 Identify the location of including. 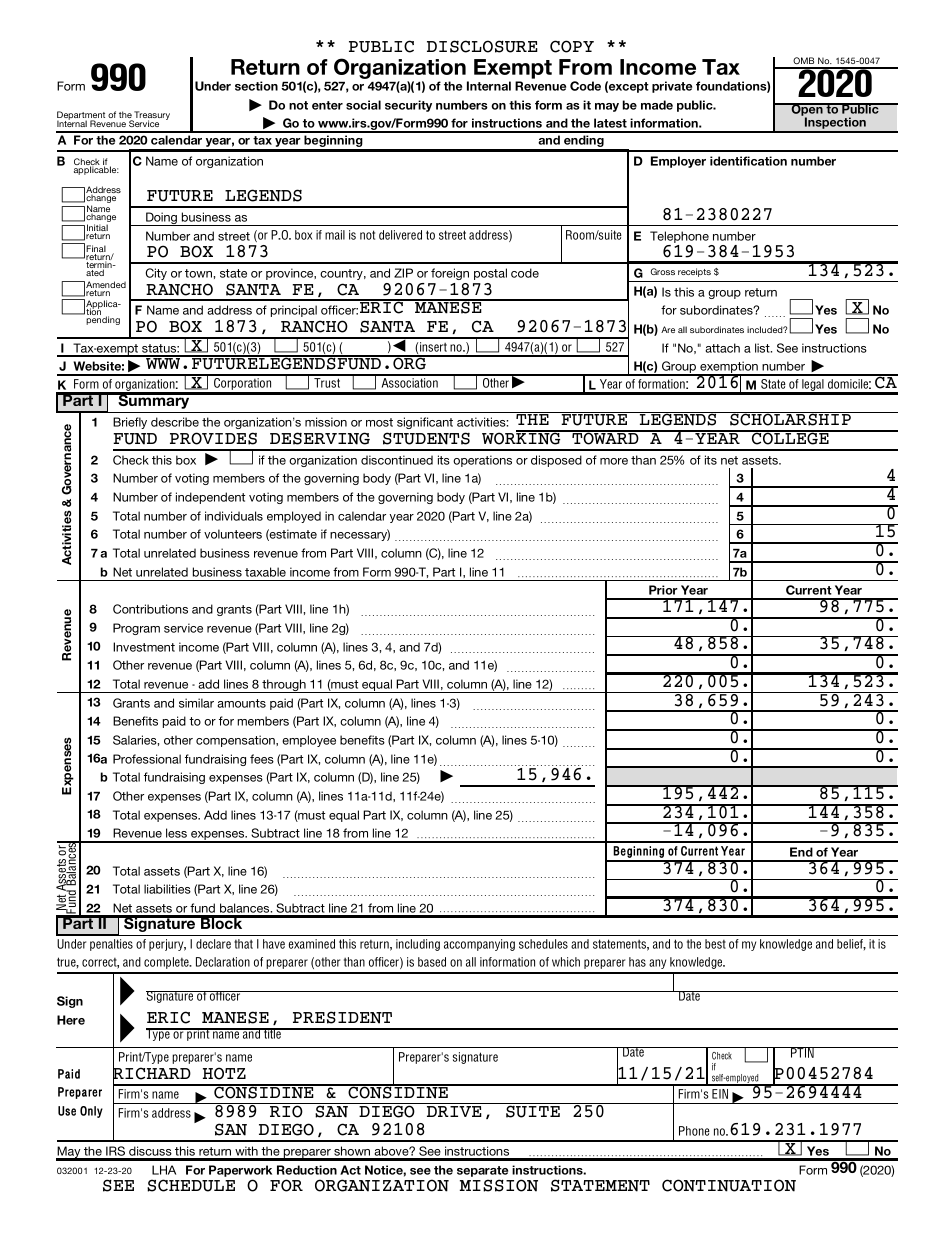
(418, 945).
